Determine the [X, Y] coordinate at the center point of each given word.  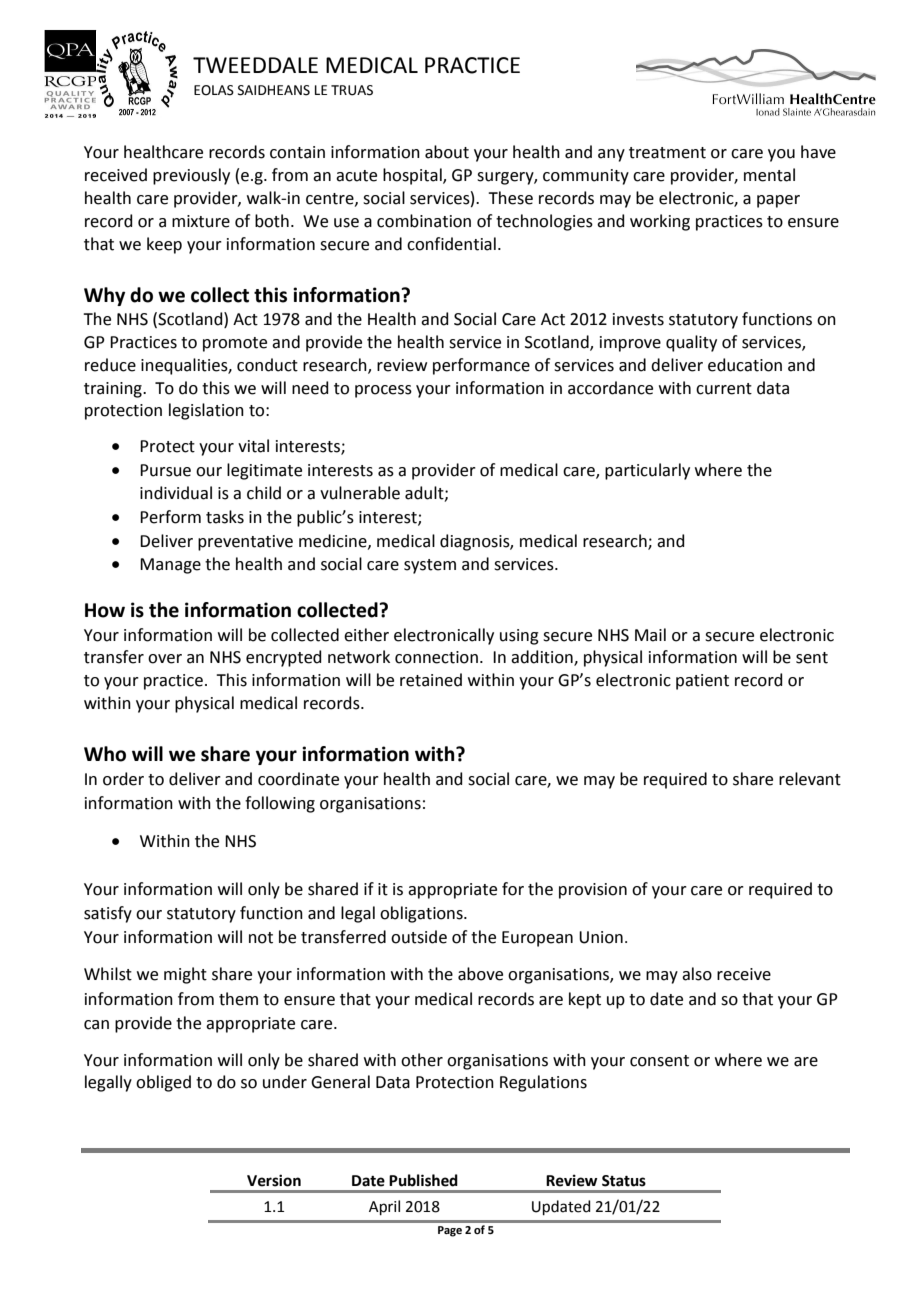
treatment [667, 153]
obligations [422, 914]
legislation [206, 411]
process [383, 391]
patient [702, 682]
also [697, 974]
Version [274, 1180]
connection [436, 657]
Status [624, 1181]
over [165, 659]
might [185, 975]
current [724, 389]
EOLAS [214, 90]
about [447, 152]
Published [423, 1180]
